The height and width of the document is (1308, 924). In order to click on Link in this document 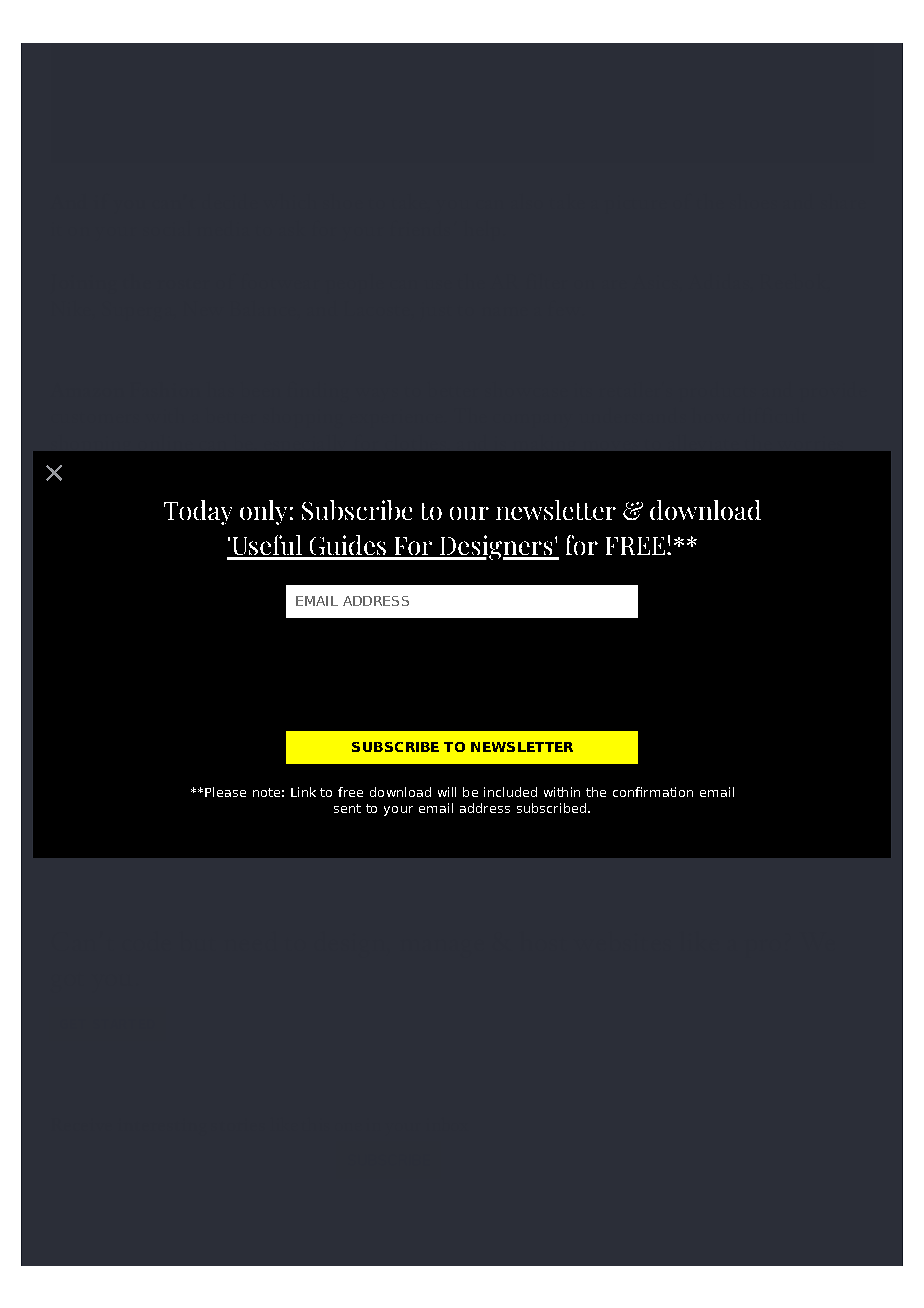, I will do `click(303, 792)`.
